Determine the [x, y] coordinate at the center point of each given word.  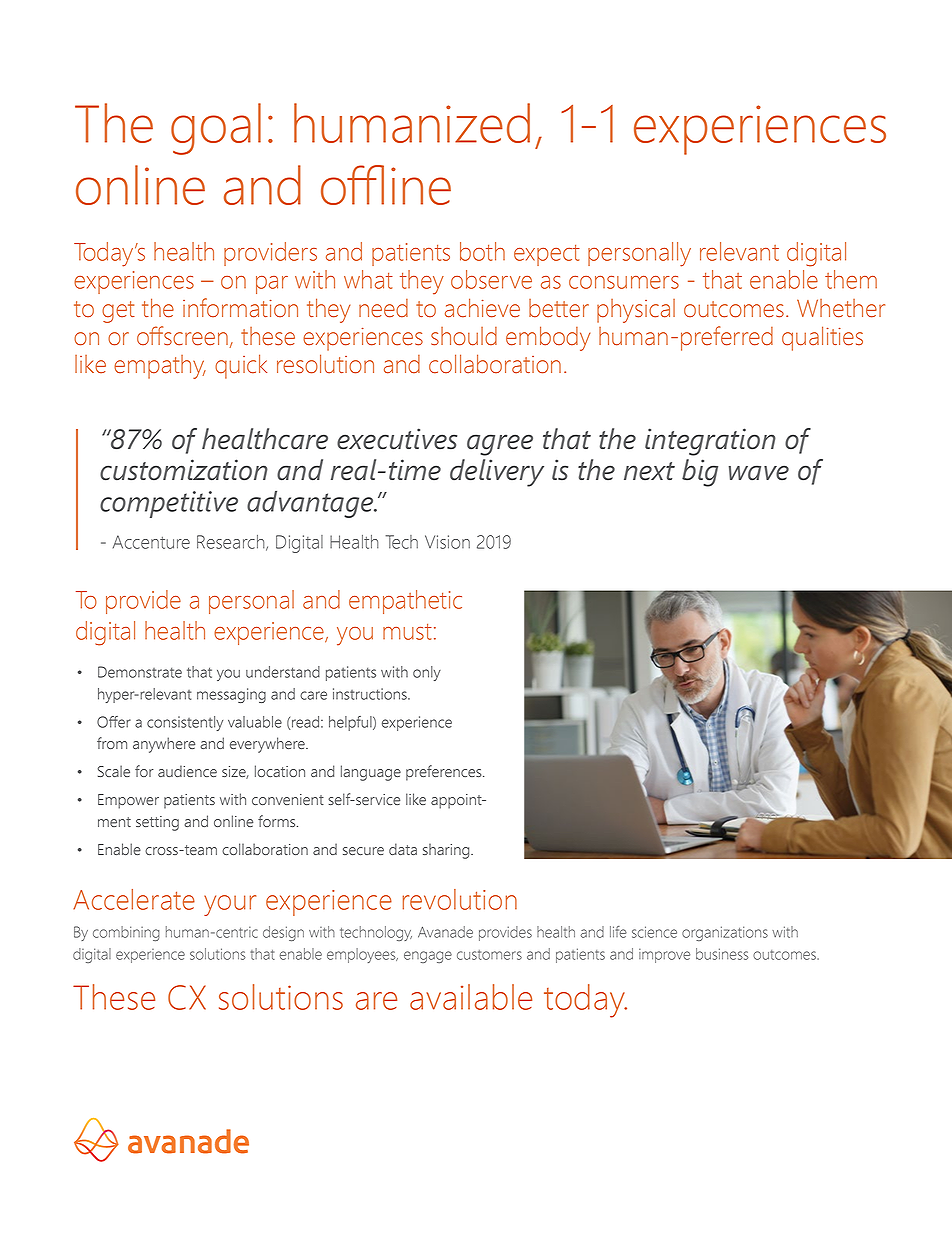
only [427, 673]
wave [759, 473]
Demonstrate [140, 672]
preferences [445, 773]
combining [126, 933]
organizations [725, 933]
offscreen [182, 336]
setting [157, 823]
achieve [482, 308]
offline [386, 185]
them [851, 279]
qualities [822, 338]
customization [184, 470]
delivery [497, 473]
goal [216, 129]
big [700, 473]
